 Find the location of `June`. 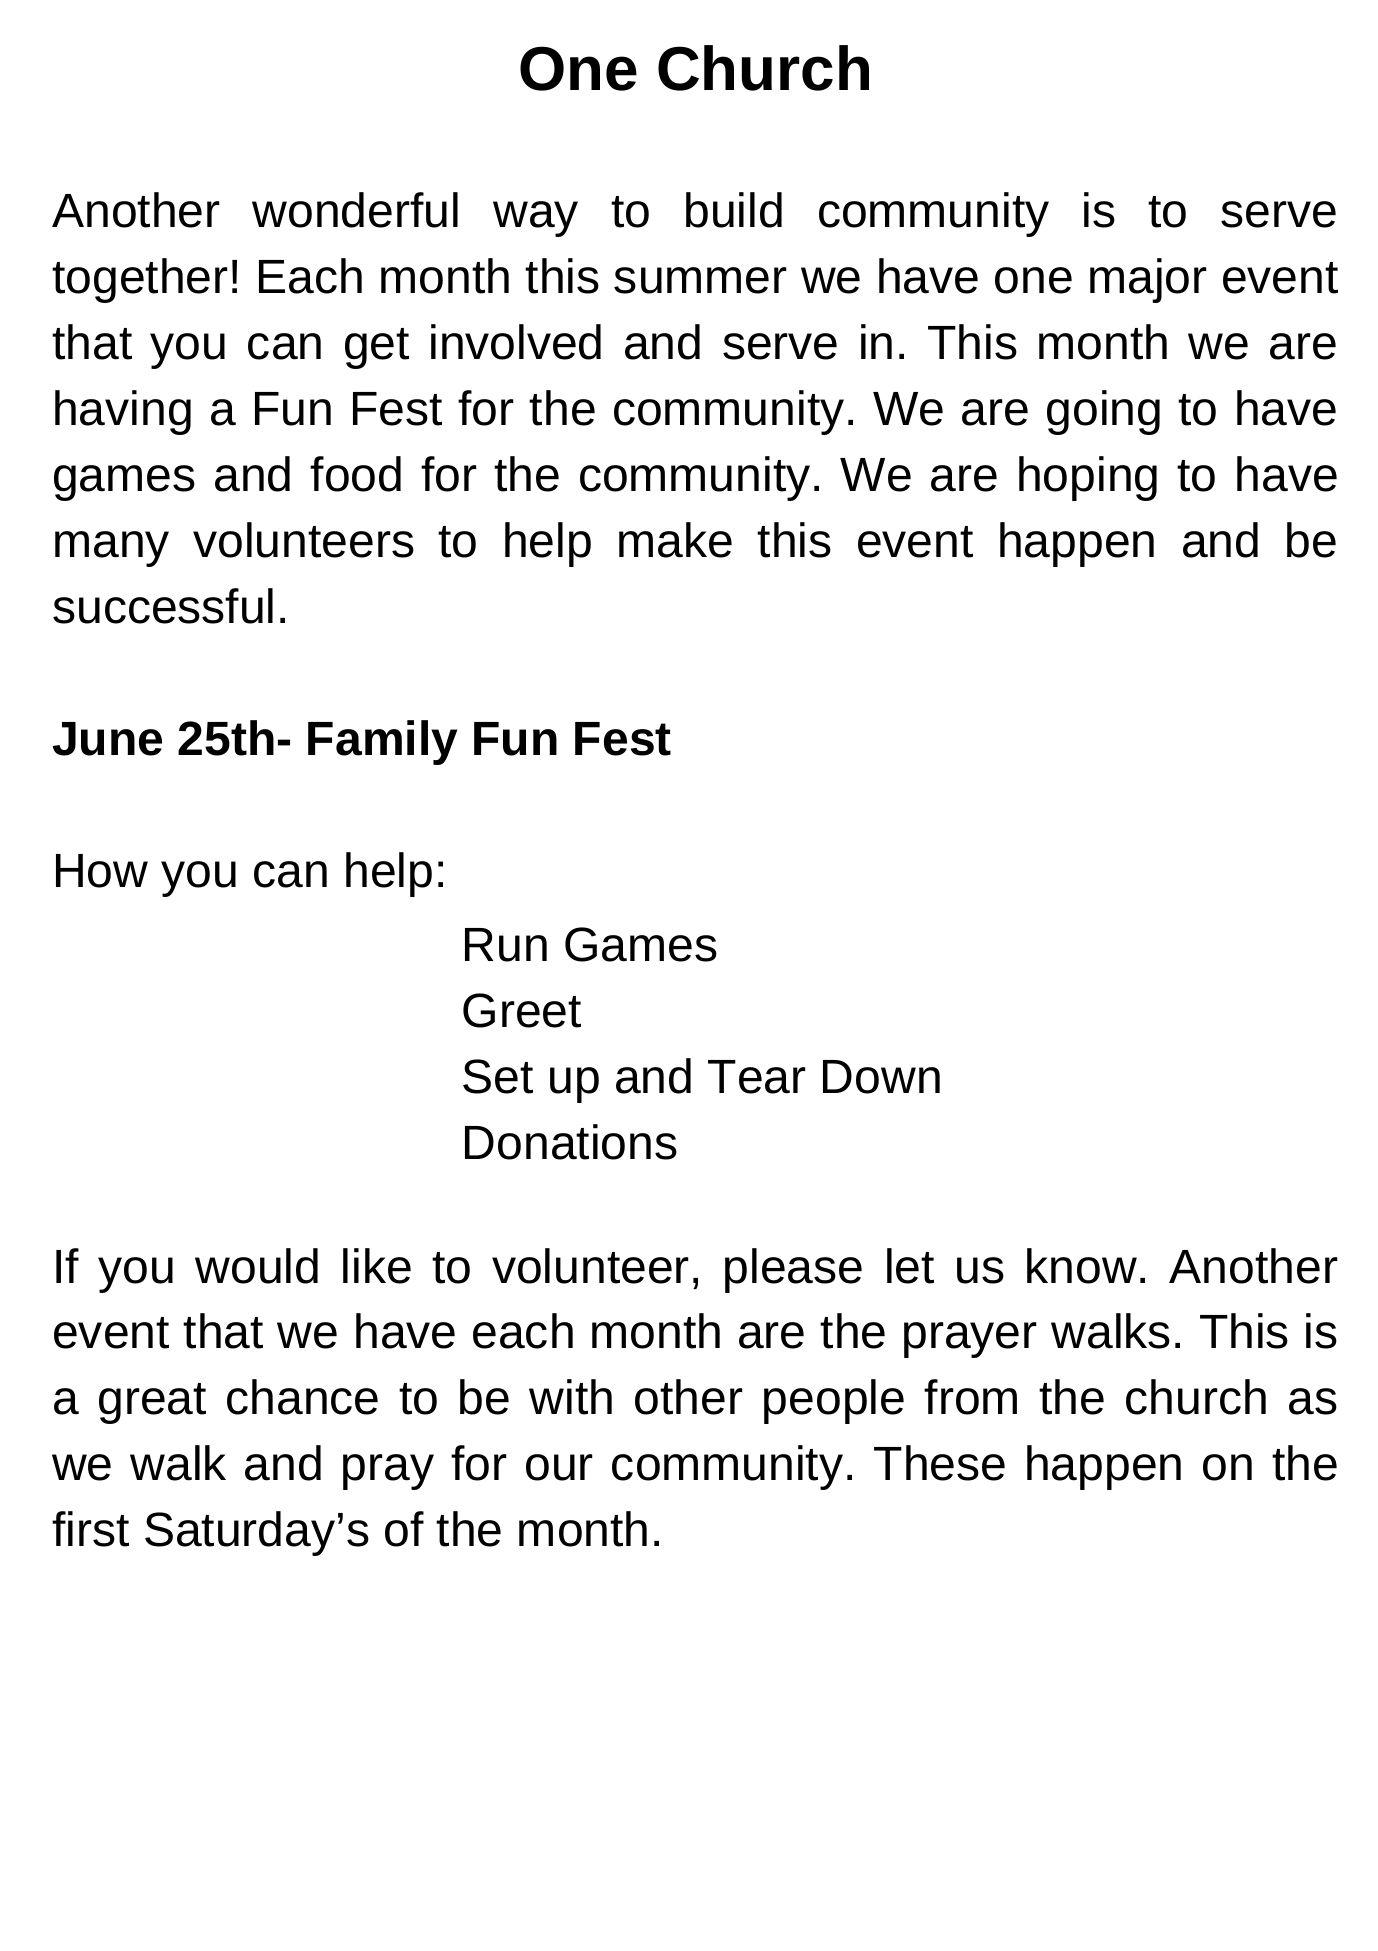

June is located at coordinates (107, 739).
